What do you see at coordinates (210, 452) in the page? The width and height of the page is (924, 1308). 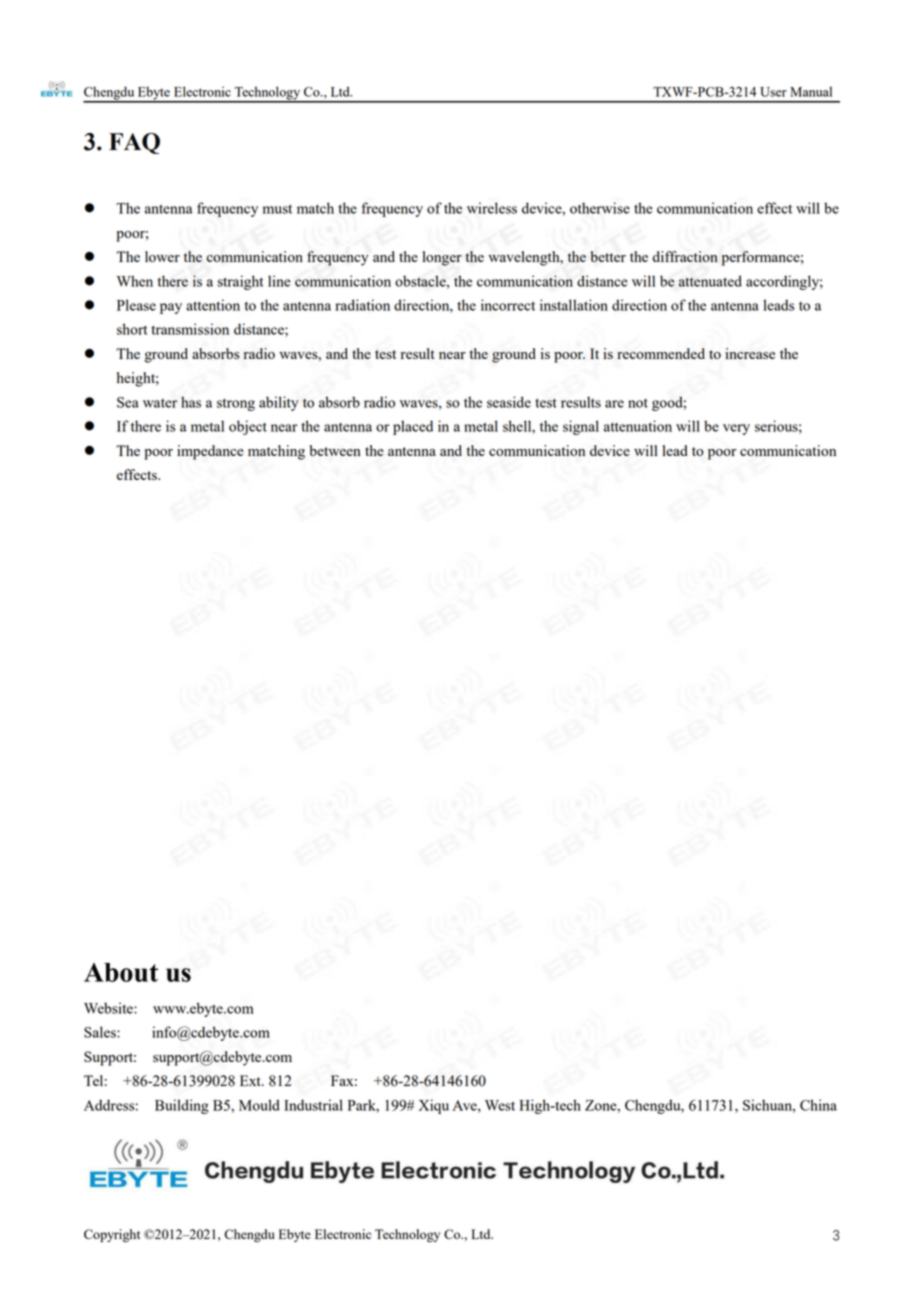 I see `impedance` at bounding box center [210, 452].
